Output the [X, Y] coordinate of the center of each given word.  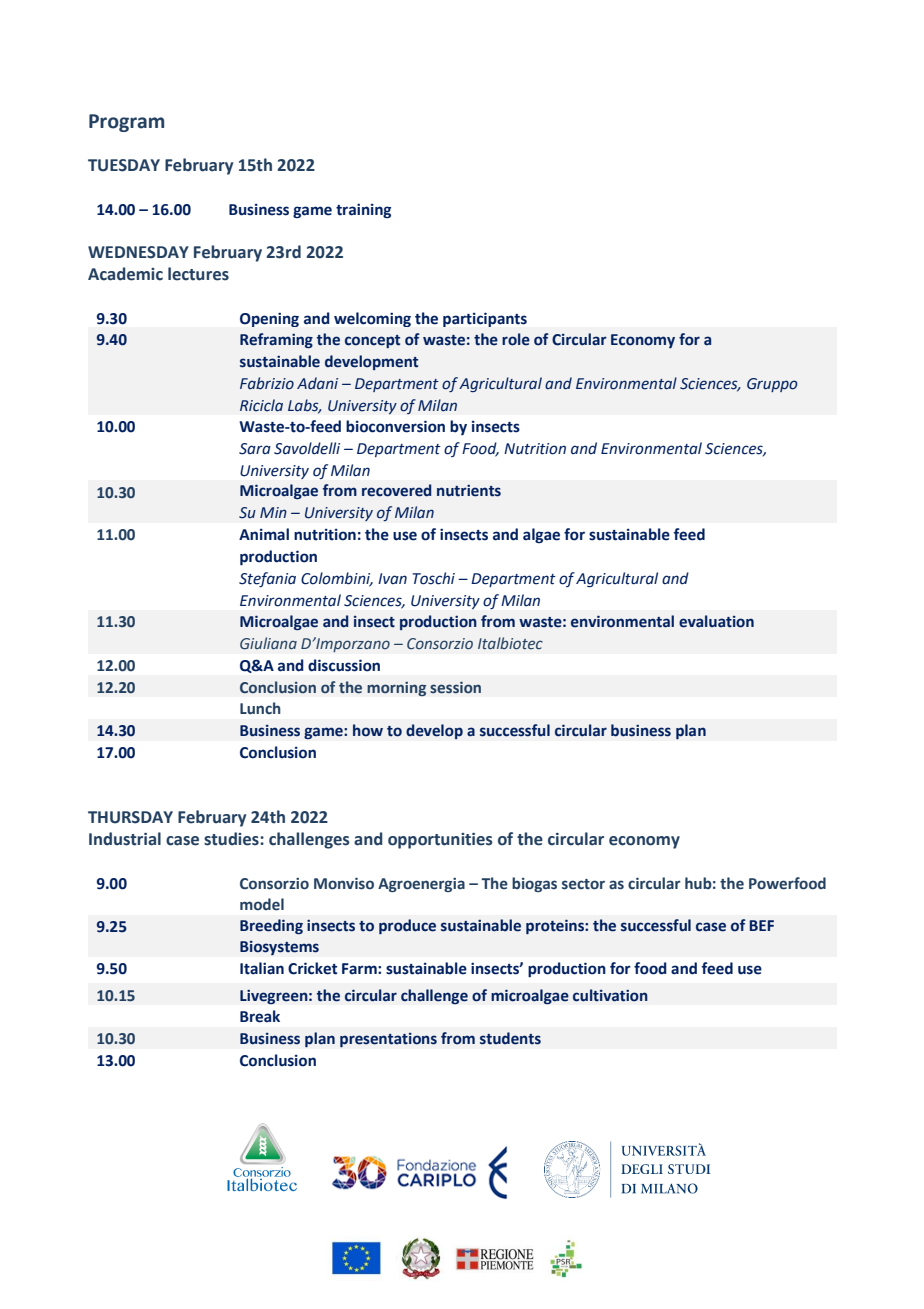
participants [485, 320]
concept [372, 341]
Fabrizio [267, 383]
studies [232, 839]
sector [583, 884]
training [363, 210]
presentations [388, 1040]
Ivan [392, 578]
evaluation [716, 621]
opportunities [440, 841]
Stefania [267, 579]
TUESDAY [124, 165]
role [516, 339]
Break [260, 1016]
